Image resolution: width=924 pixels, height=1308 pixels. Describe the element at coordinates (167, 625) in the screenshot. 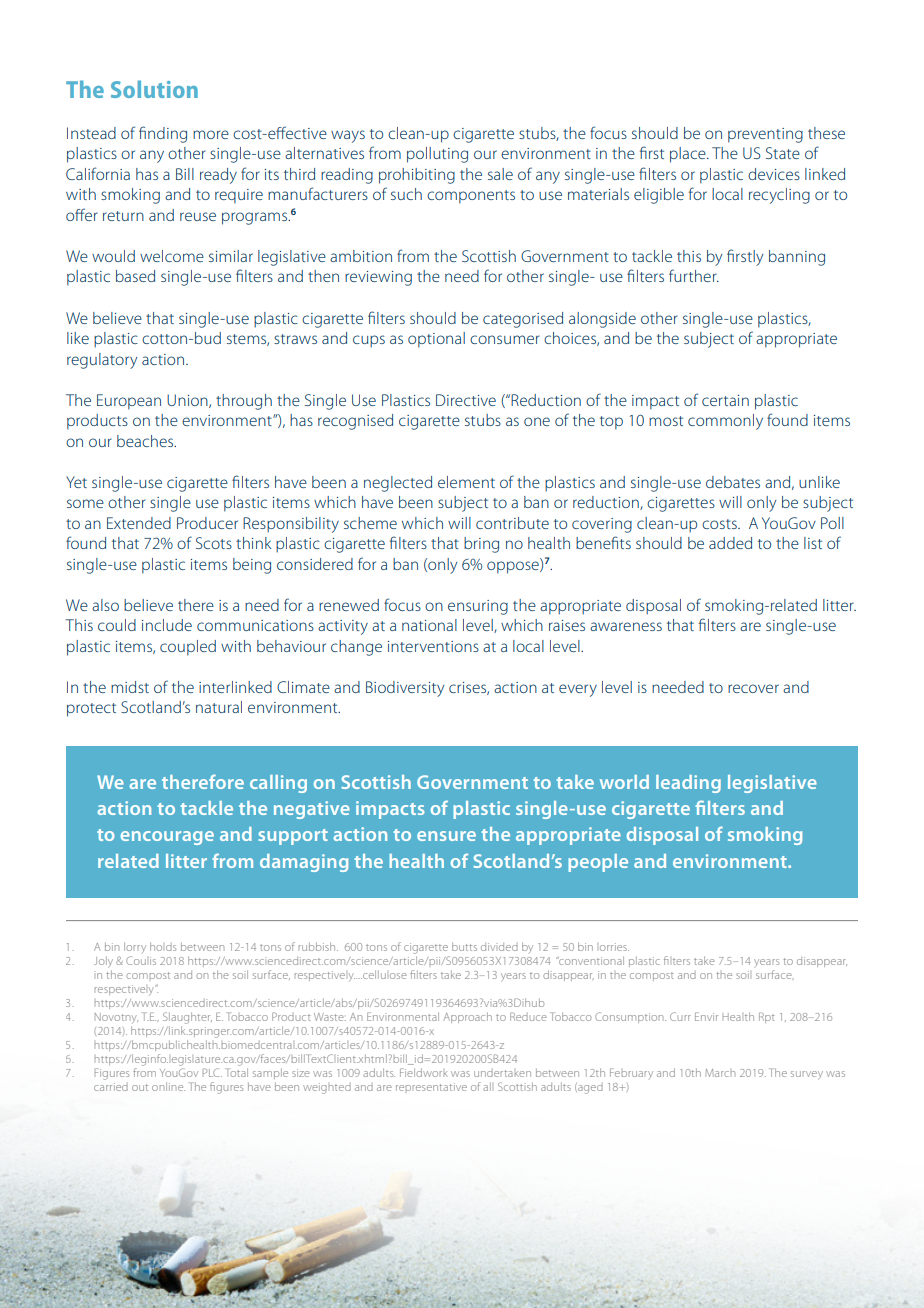

I see `include` at that location.
